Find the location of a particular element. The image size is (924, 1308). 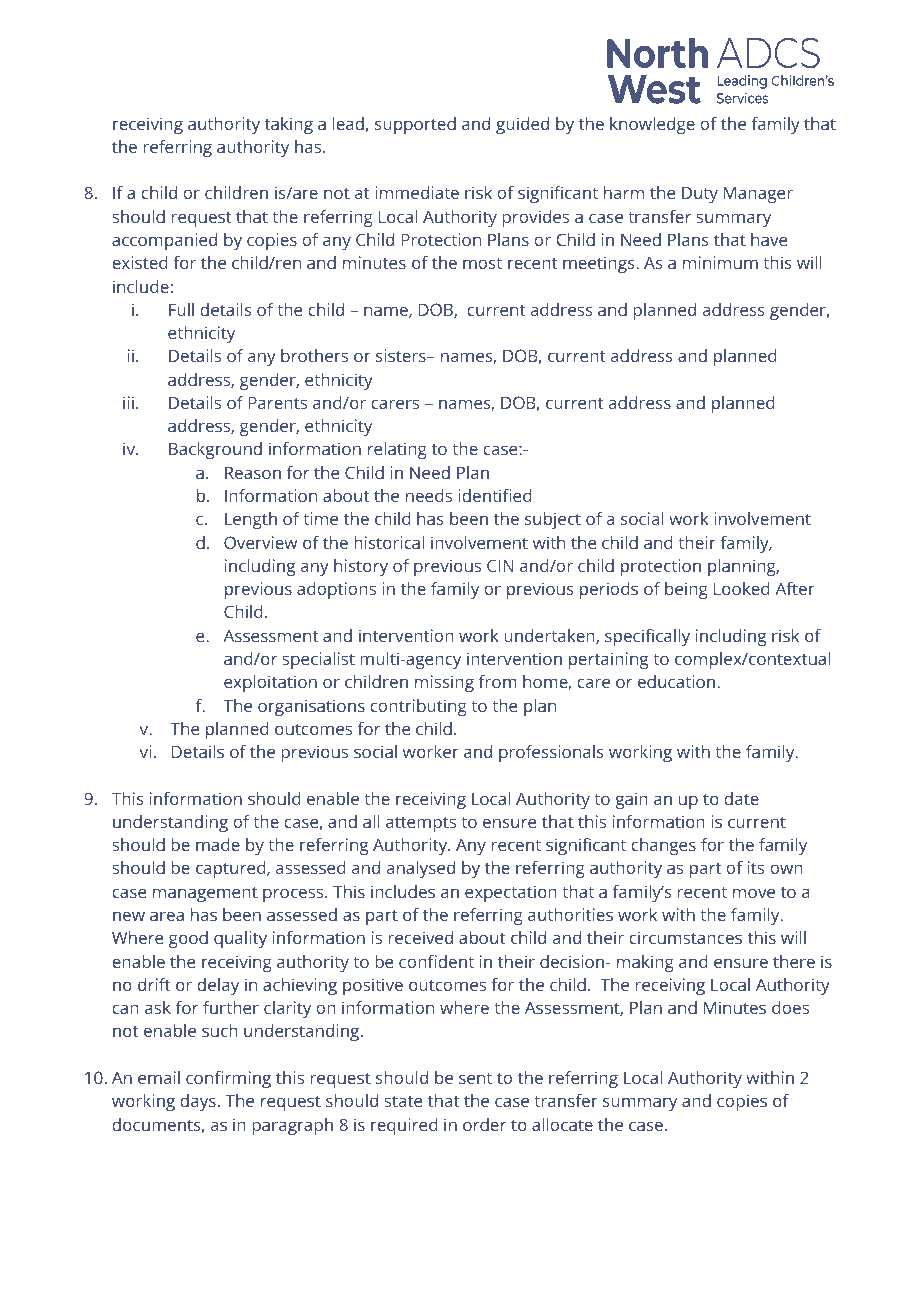

being is located at coordinates (686, 590).
